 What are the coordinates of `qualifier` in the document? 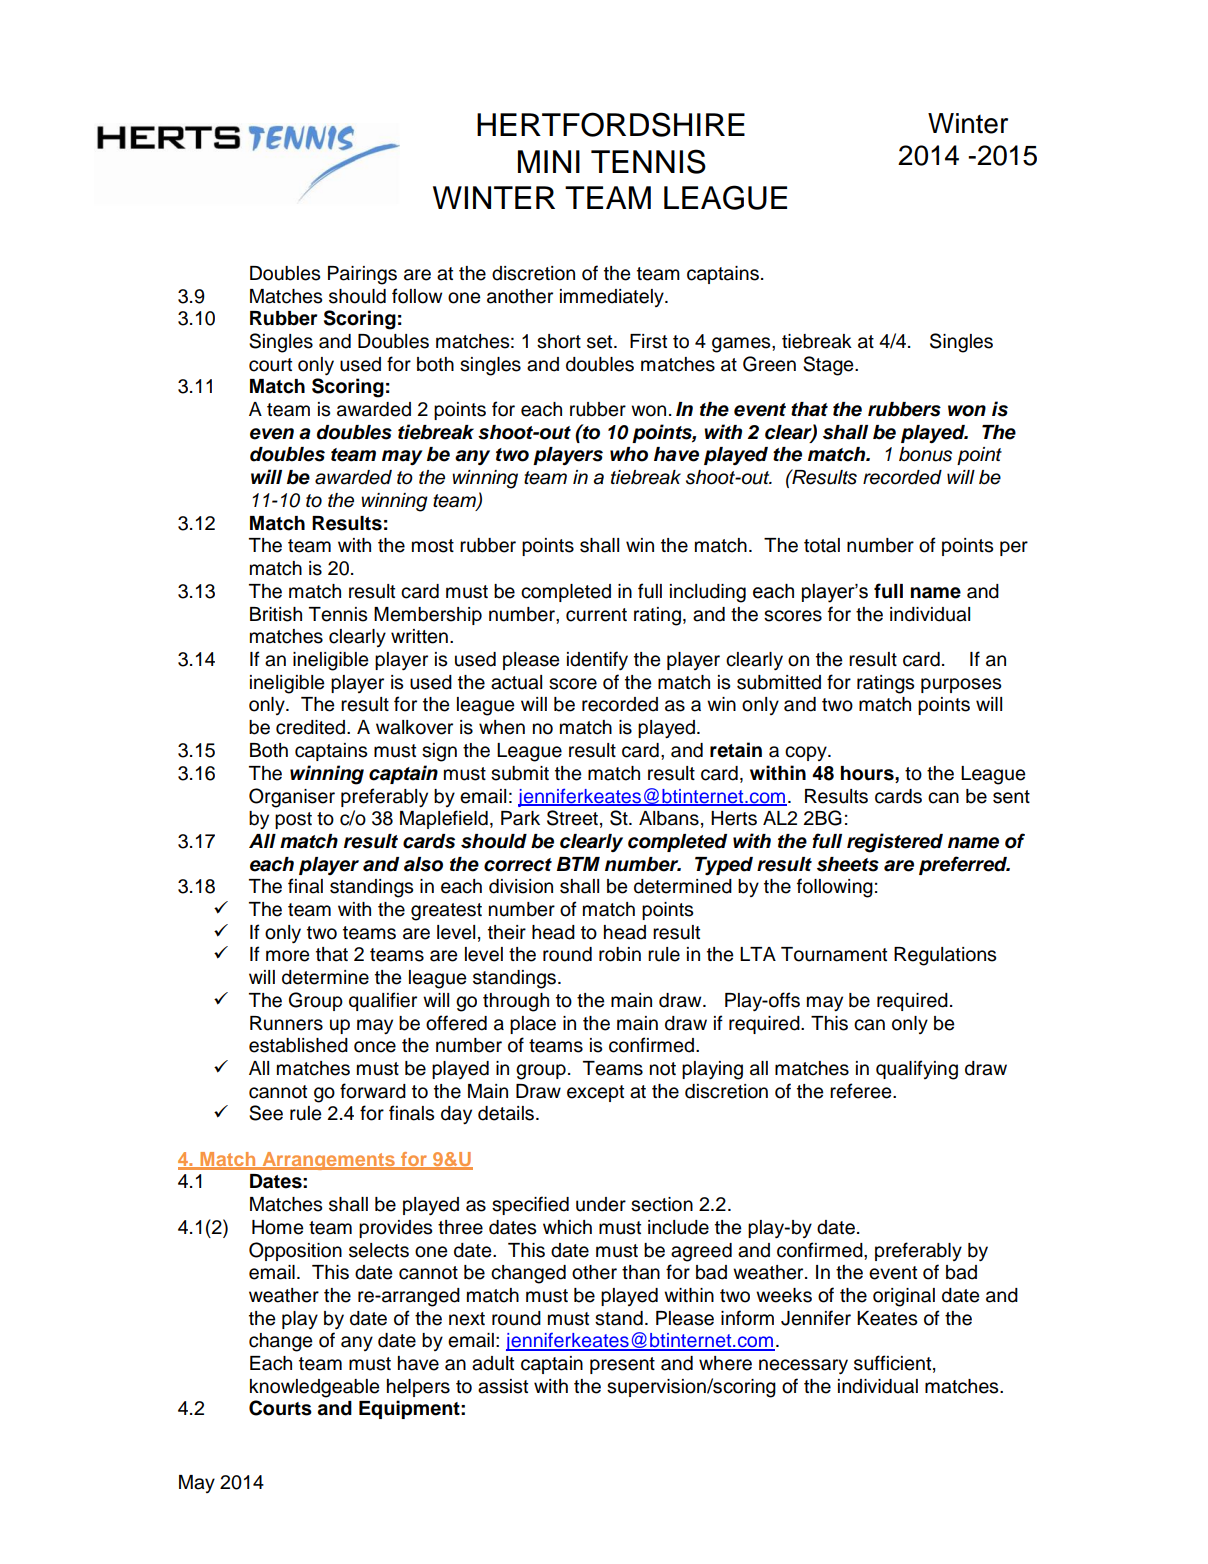 It's located at (383, 1001).
